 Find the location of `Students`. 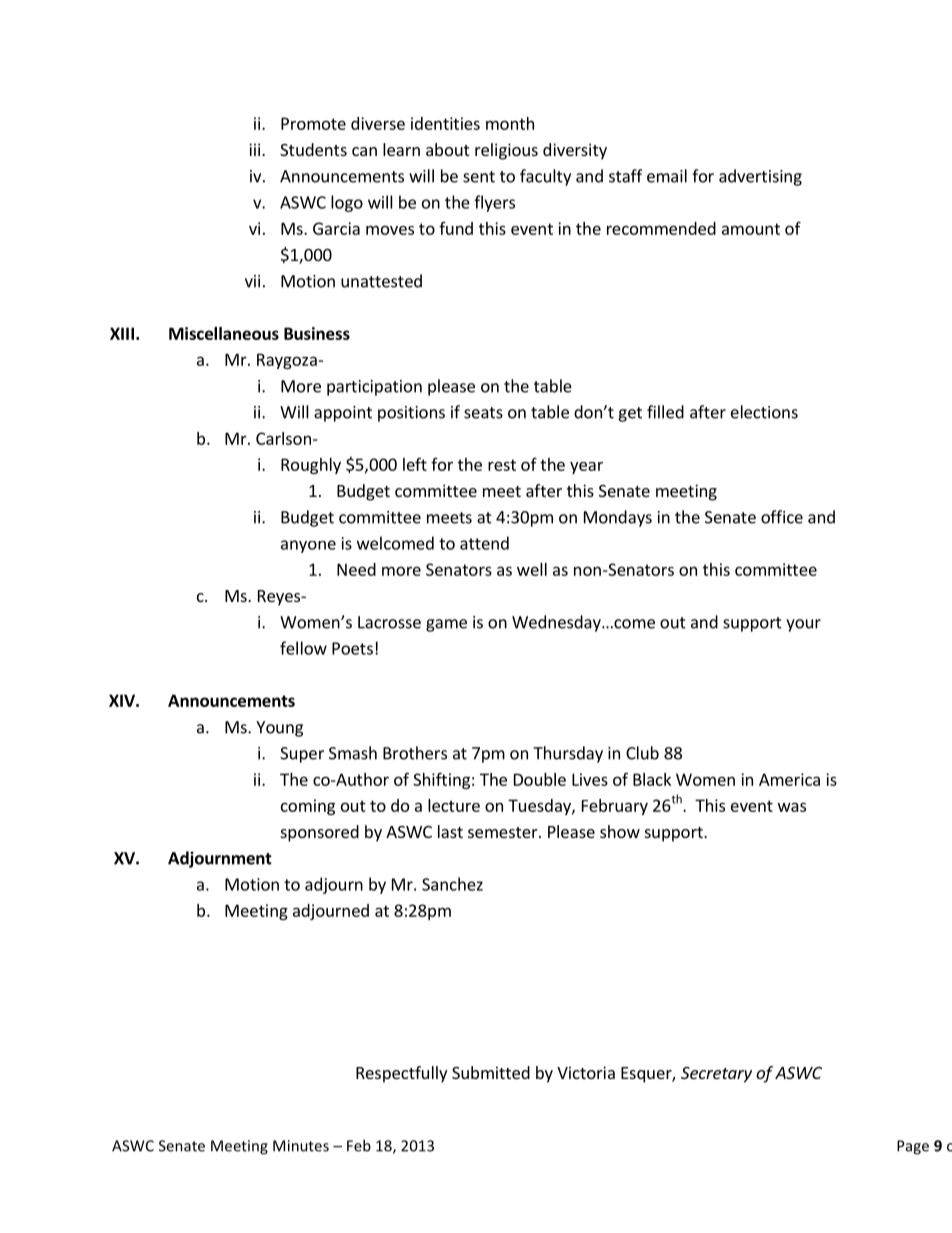

Students is located at coordinates (313, 149).
